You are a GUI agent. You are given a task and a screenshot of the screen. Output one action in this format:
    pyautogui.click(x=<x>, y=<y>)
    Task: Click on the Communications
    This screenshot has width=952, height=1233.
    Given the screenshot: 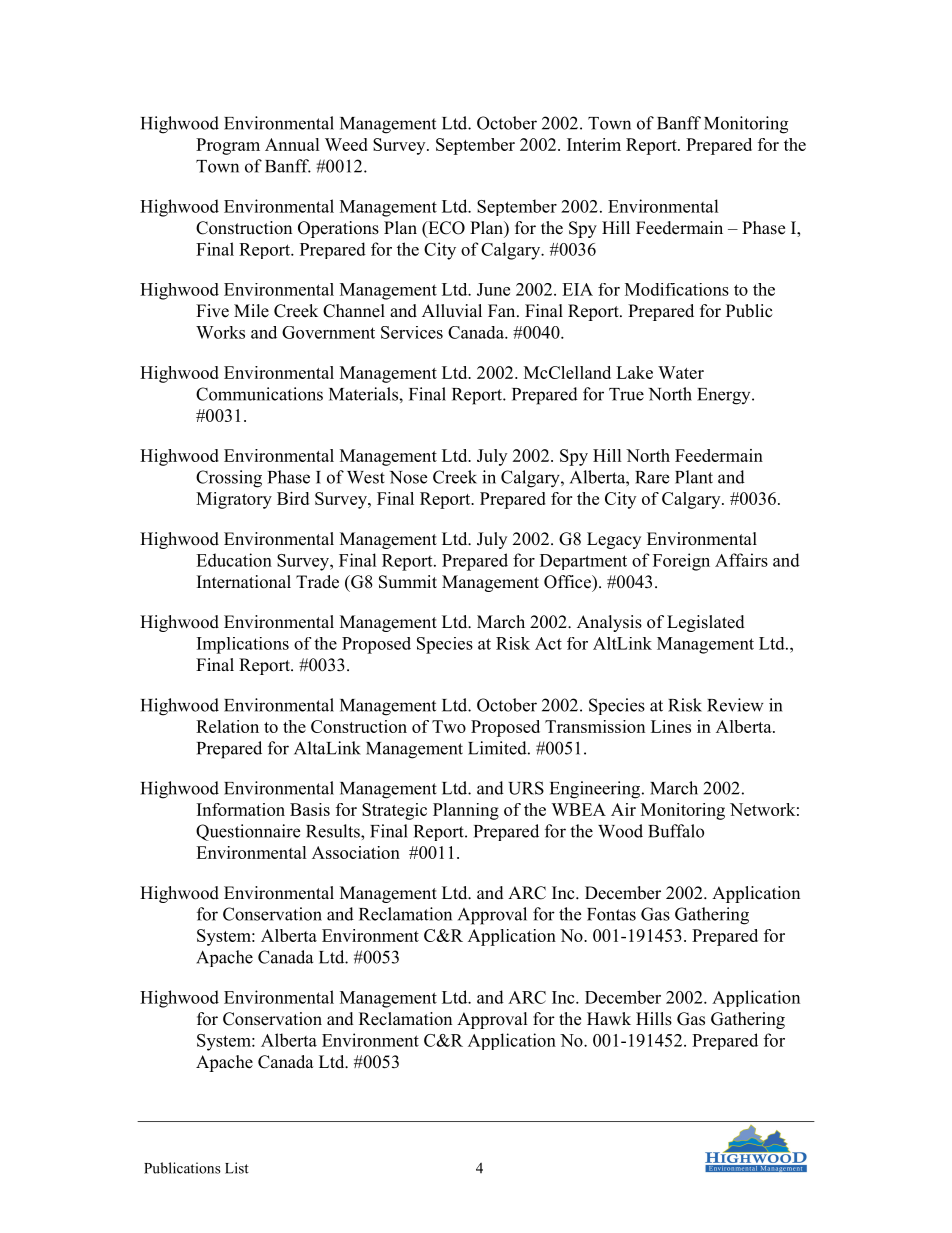 What is the action you would take?
    pyautogui.click(x=259, y=394)
